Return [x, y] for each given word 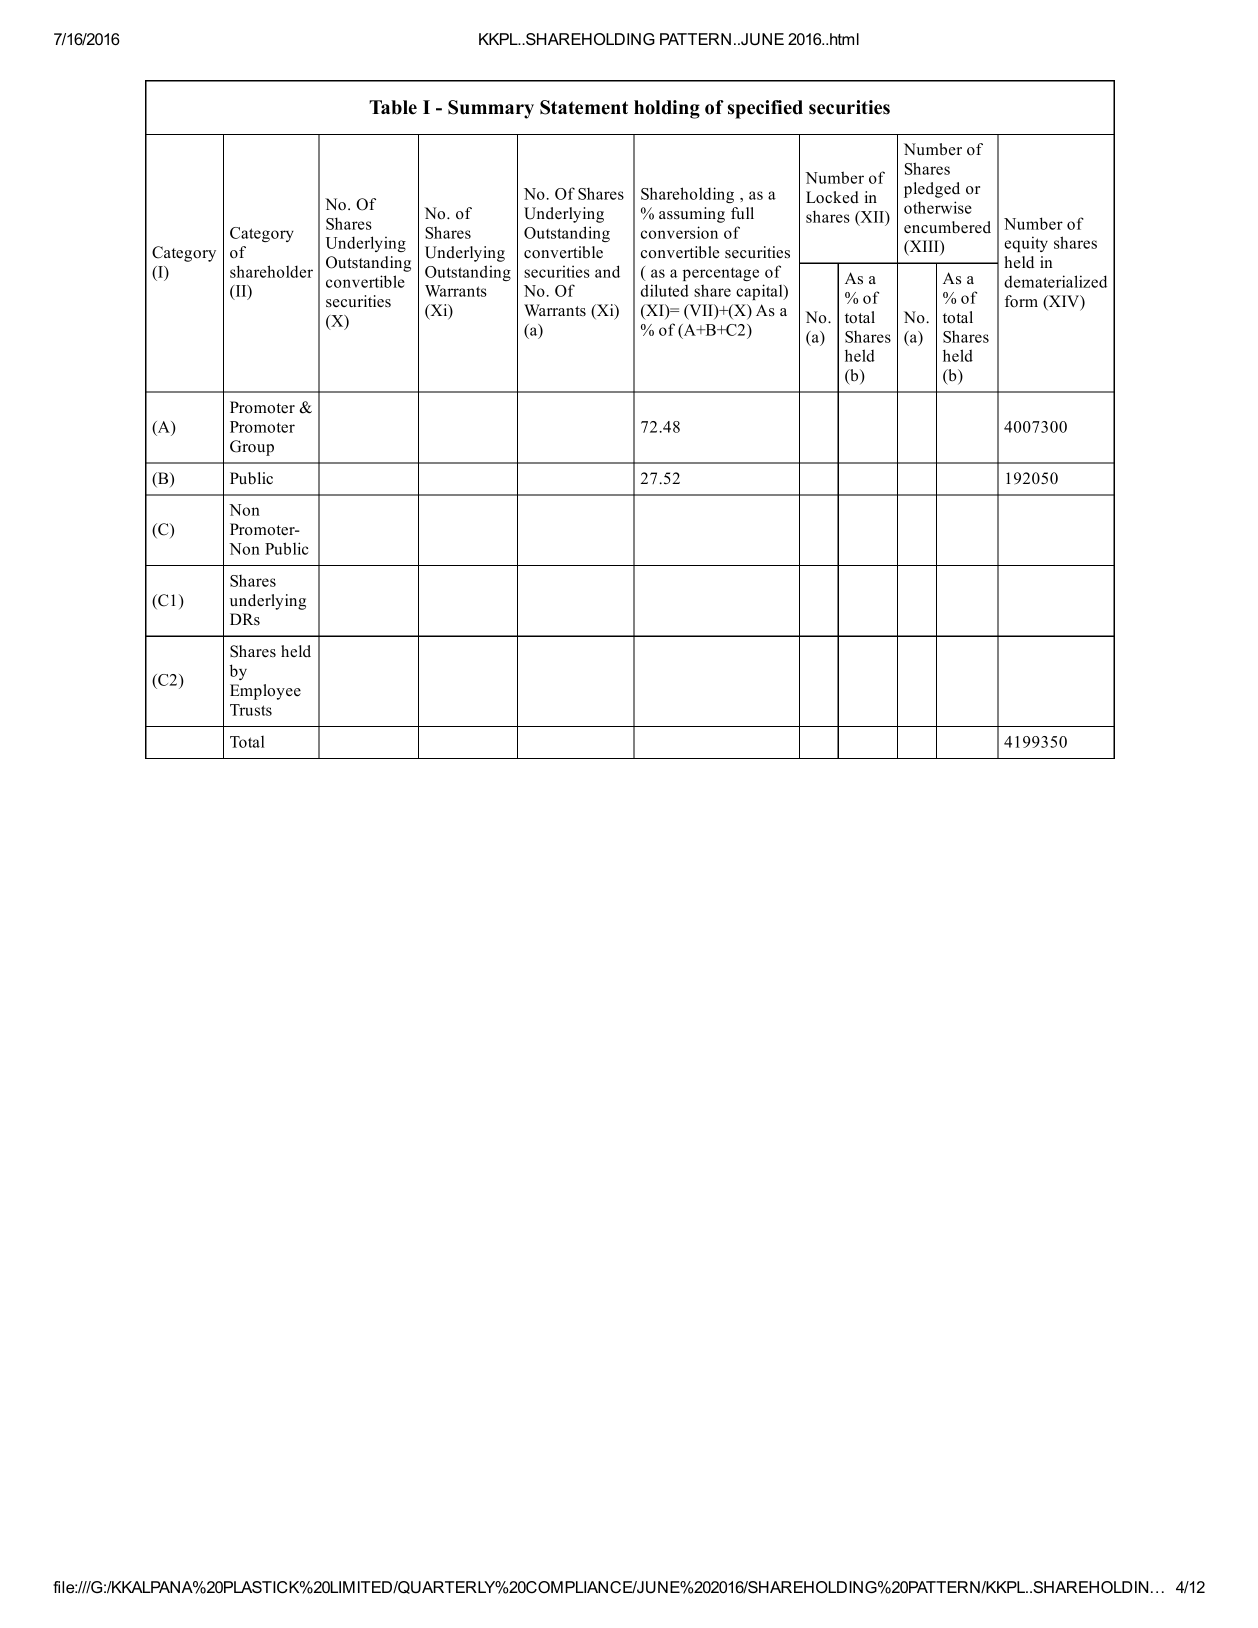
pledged [932, 190]
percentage [721, 274]
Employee [265, 692]
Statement [584, 107]
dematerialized [1055, 281]
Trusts [251, 710]
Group [252, 448]
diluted [665, 290]
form [1021, 301]
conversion [679, 232]
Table [393, 107]
